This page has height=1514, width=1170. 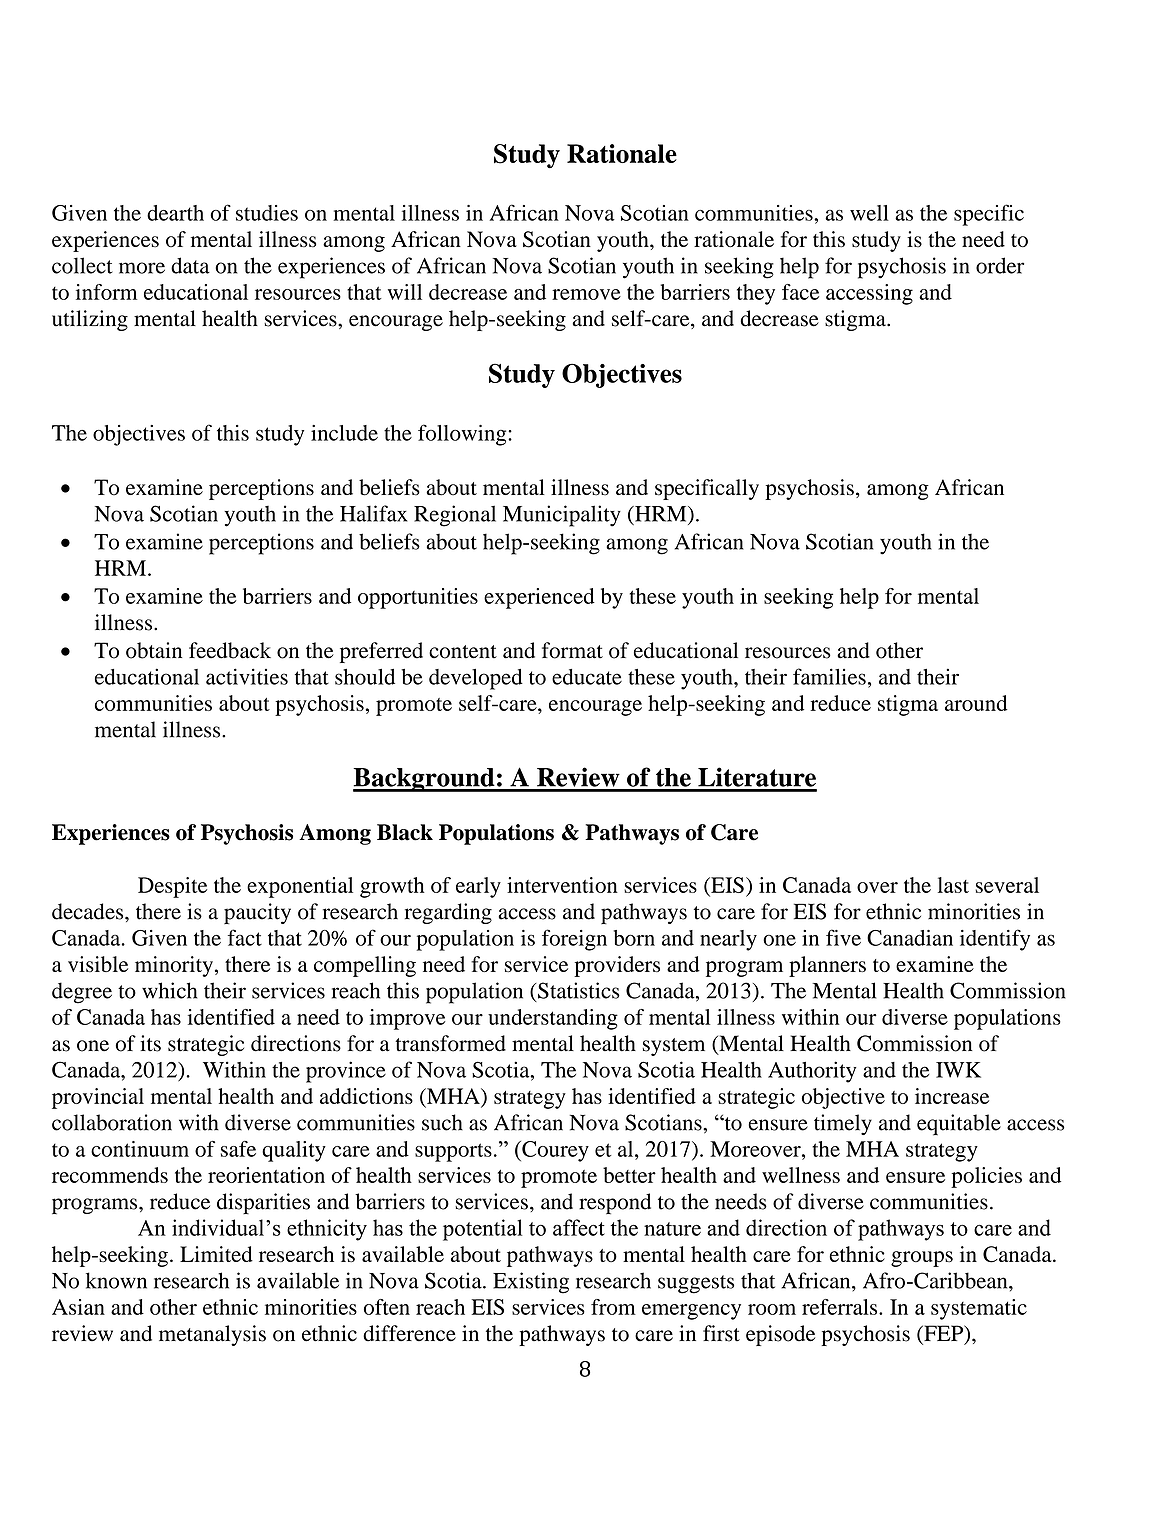 I want to click on remove, so click(x=586, y=294).
